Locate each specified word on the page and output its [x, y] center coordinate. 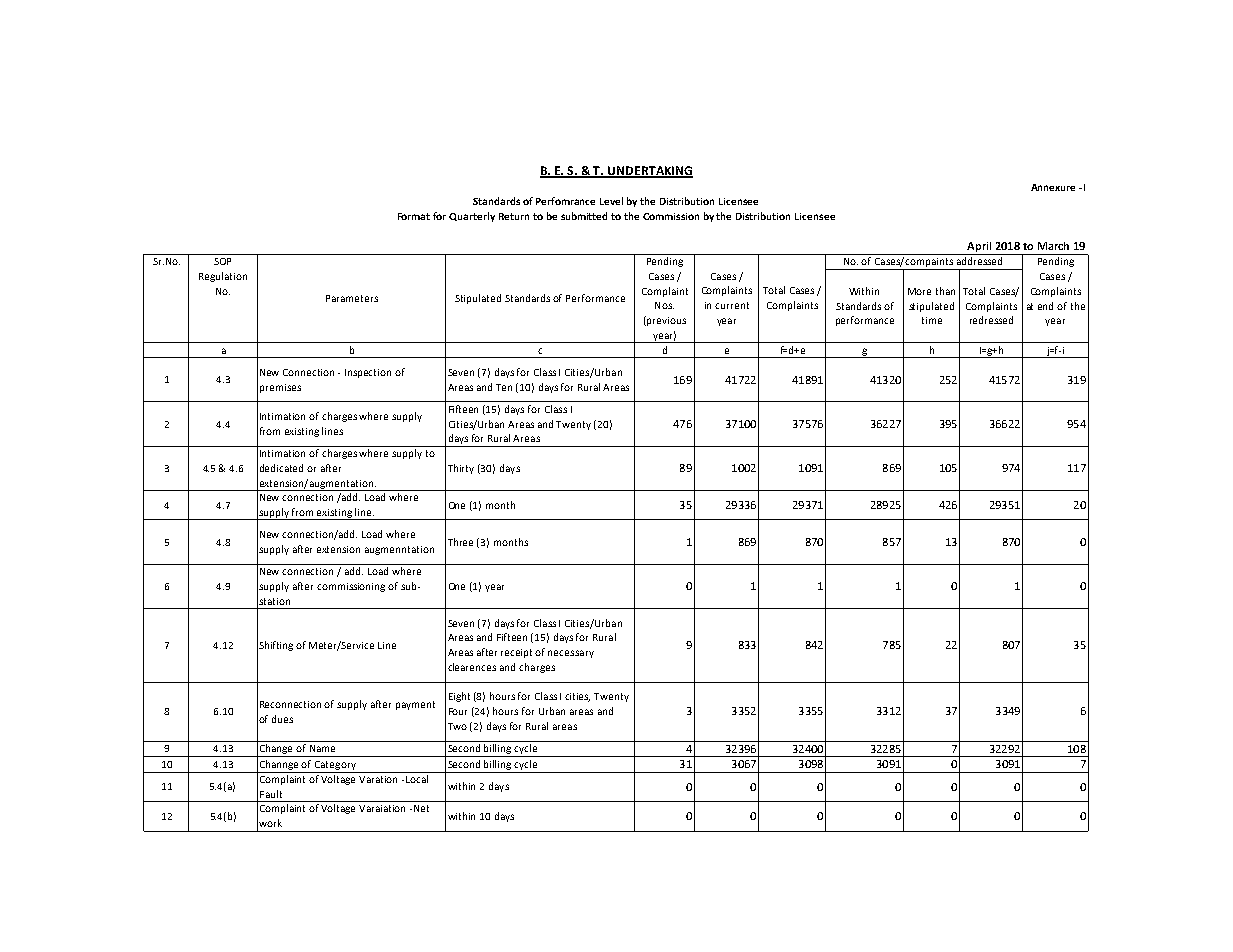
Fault [271, 794]
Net [421, 808]
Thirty [461, 469]
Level [611, 201]
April [979, 248]
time [932, 320]
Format [414, 216]
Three [460, 542]
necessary [571, 654]
